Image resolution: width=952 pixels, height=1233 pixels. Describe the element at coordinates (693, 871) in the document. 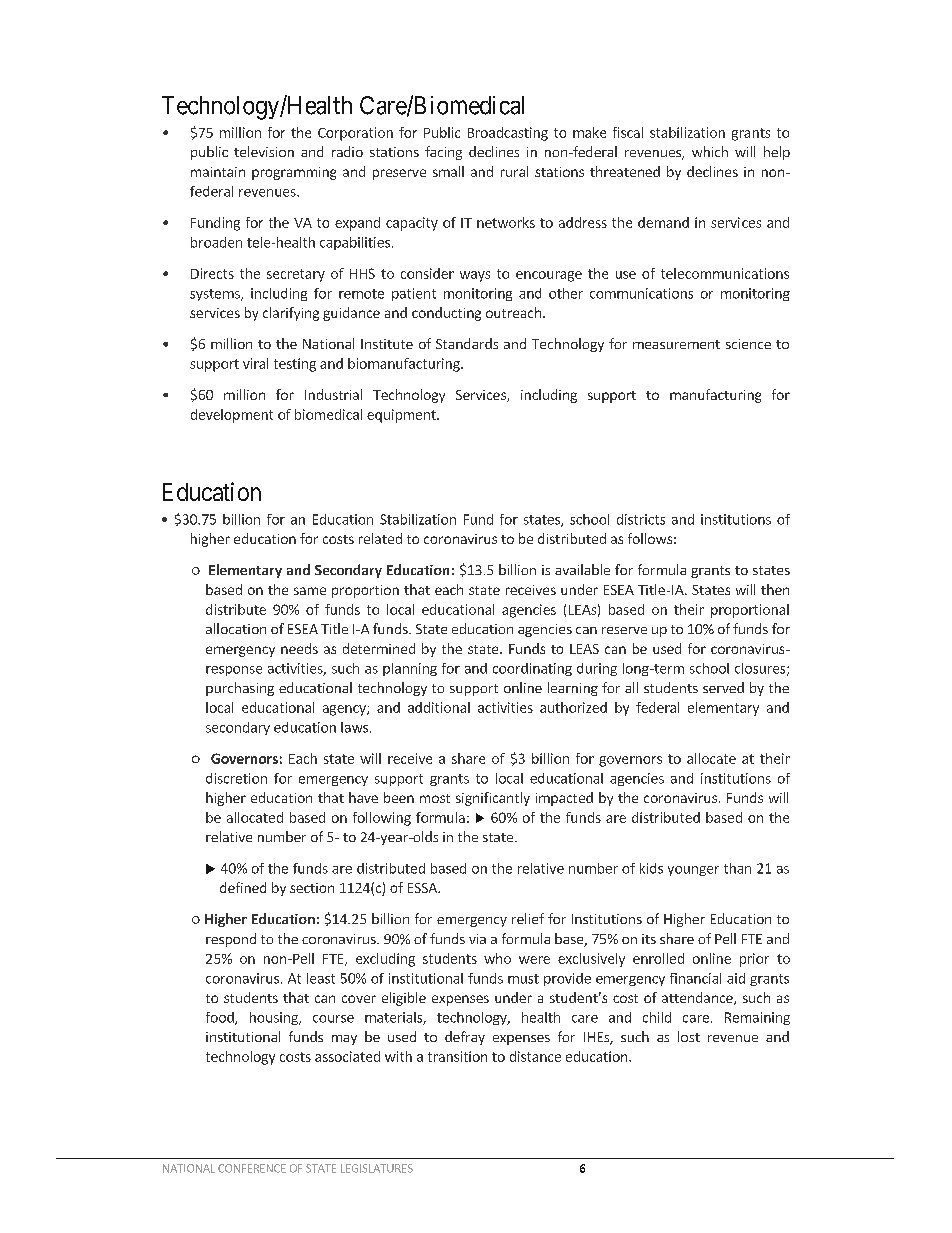

I see `younger` at that location.
